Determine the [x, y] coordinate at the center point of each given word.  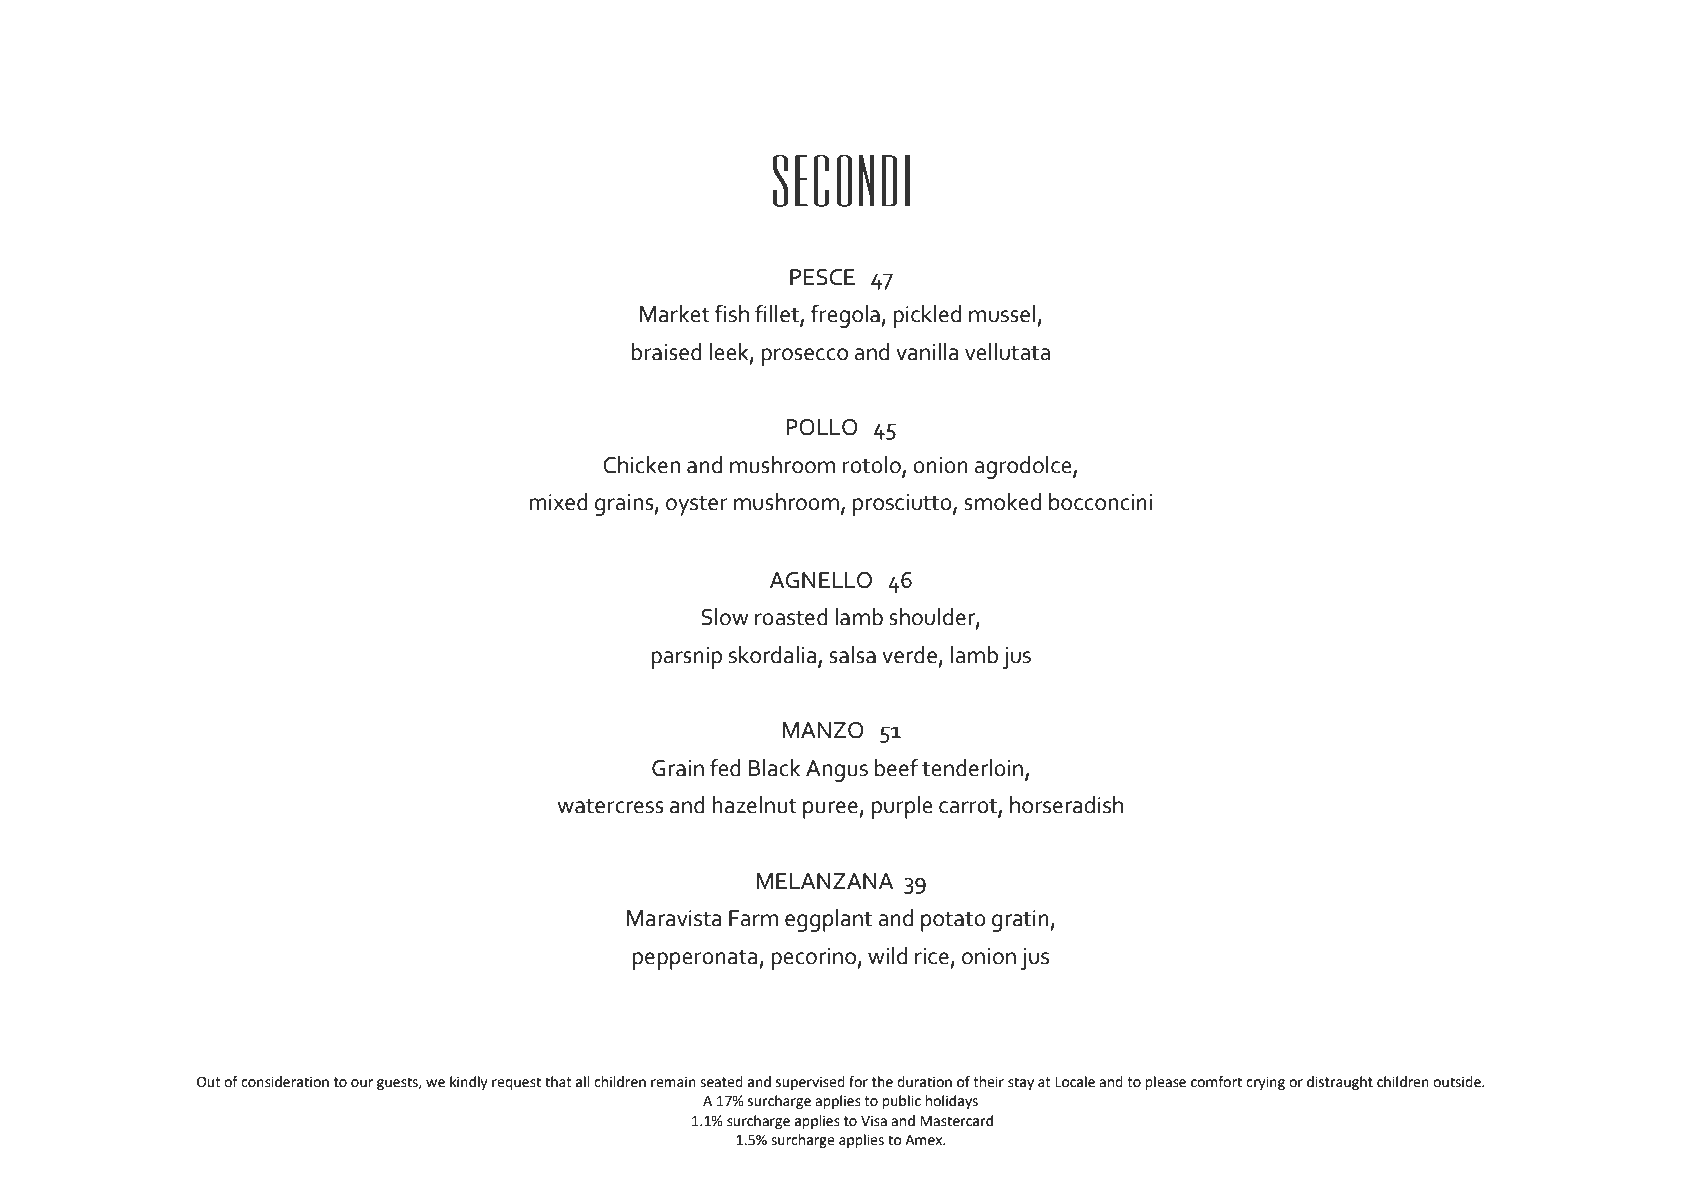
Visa [874, 1121]
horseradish [1066, 805]
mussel [1003, 315]
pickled [927, 316]
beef [897, 767]
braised [667, 352]
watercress [611, 806]
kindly [469, 1083]
